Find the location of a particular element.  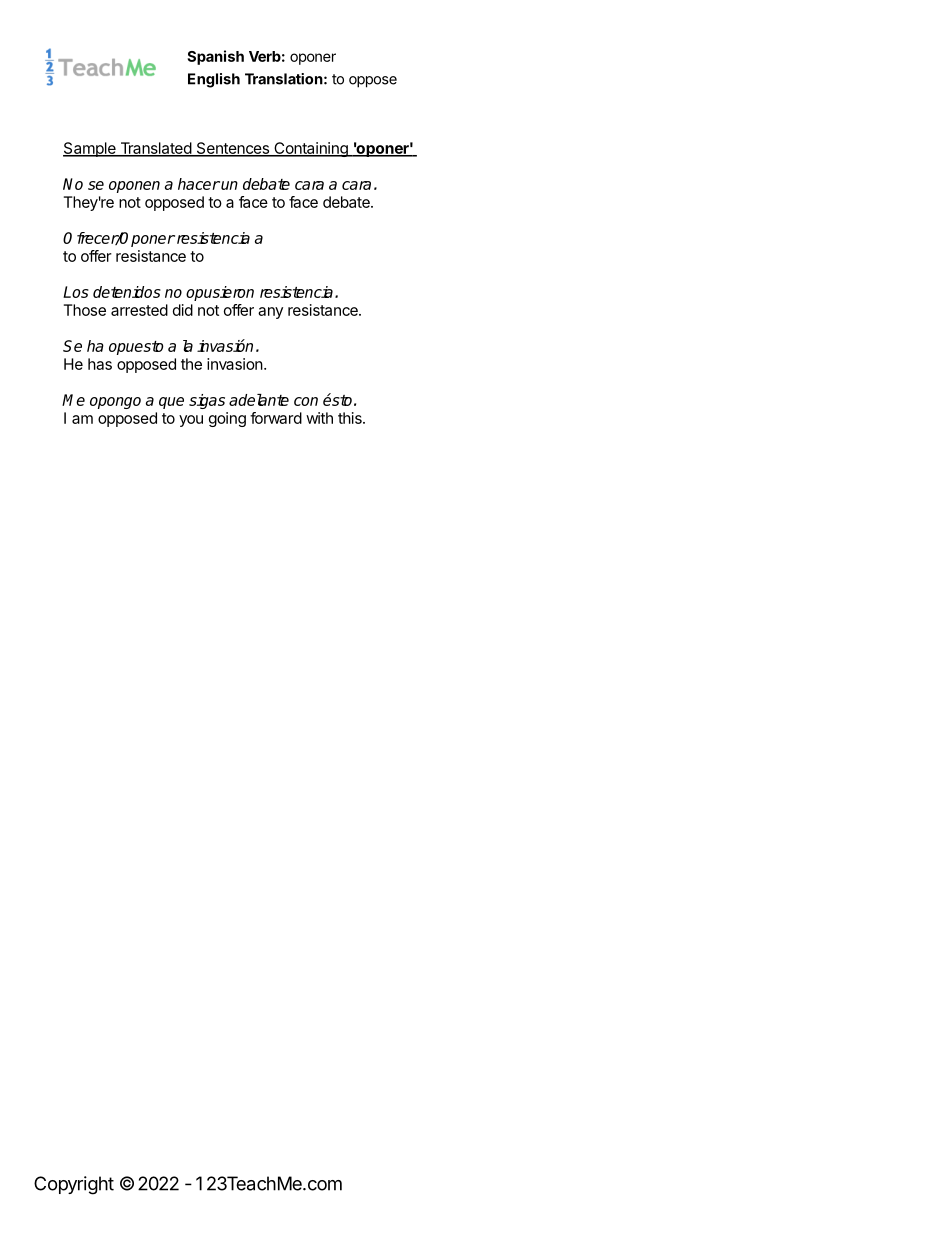

this is located at coordinates (351, 418).
